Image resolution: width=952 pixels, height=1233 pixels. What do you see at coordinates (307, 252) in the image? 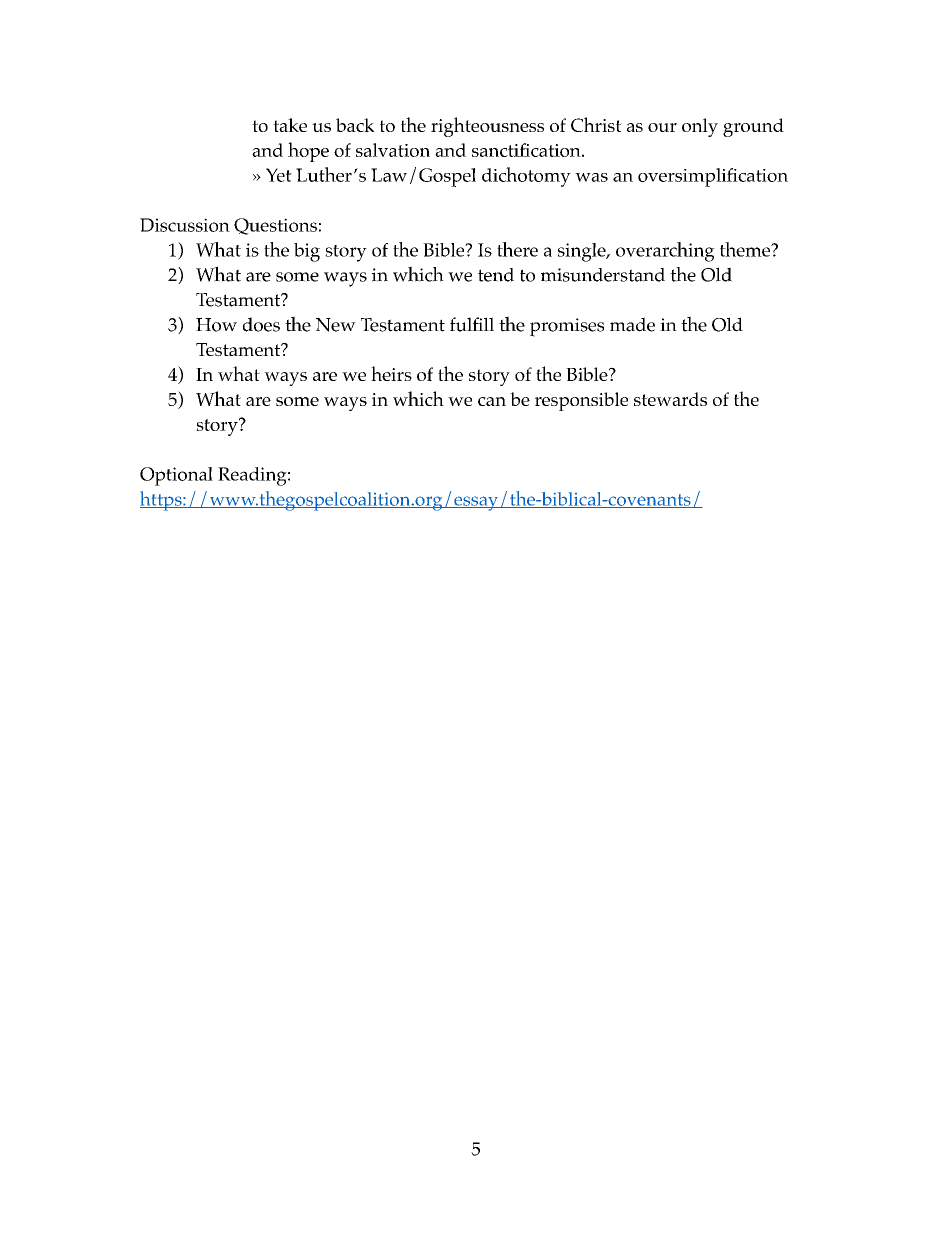
I see `big` at bounding box center [307, 252].
